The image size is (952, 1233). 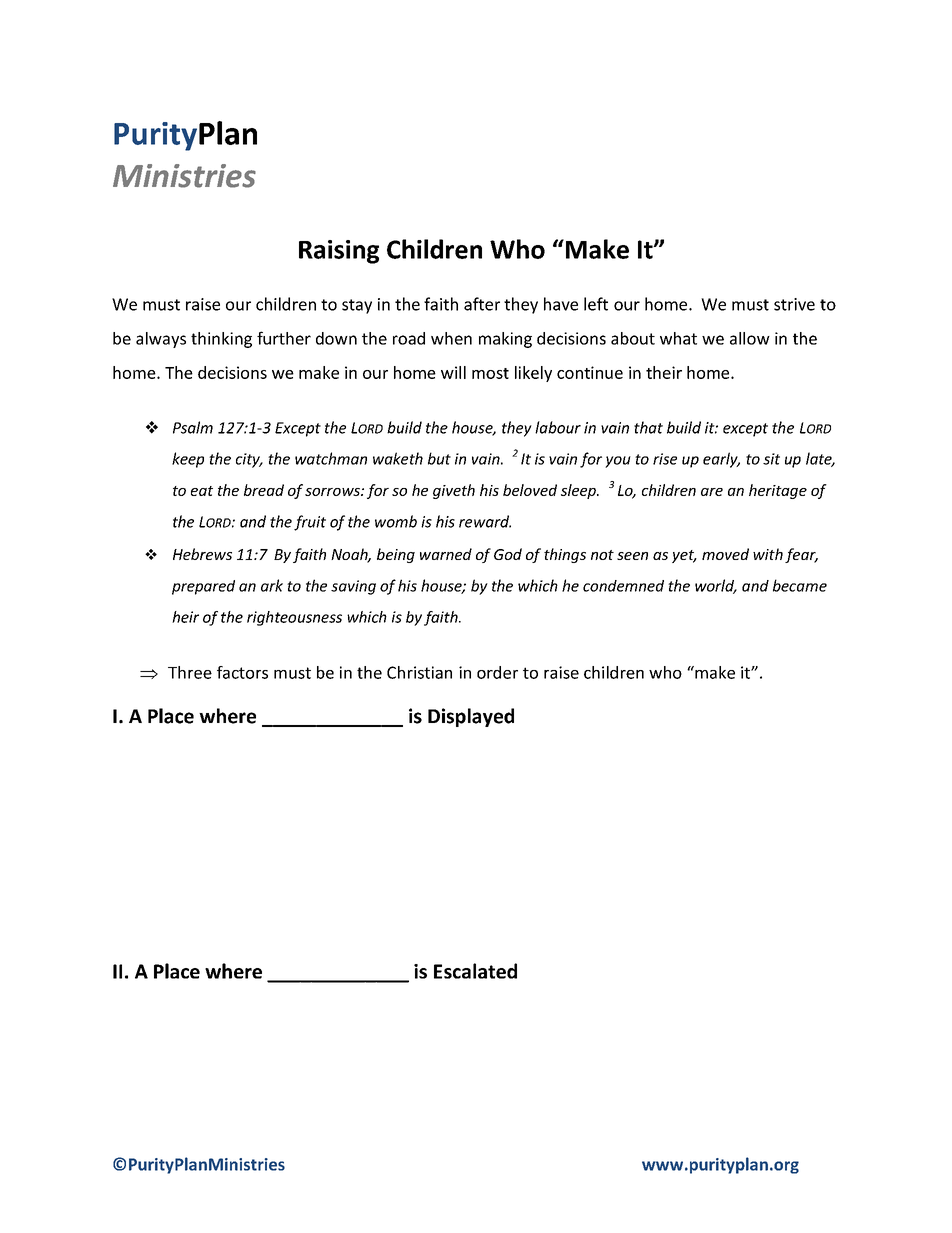 I want to click on Raising, so click(x=339, y=252).
